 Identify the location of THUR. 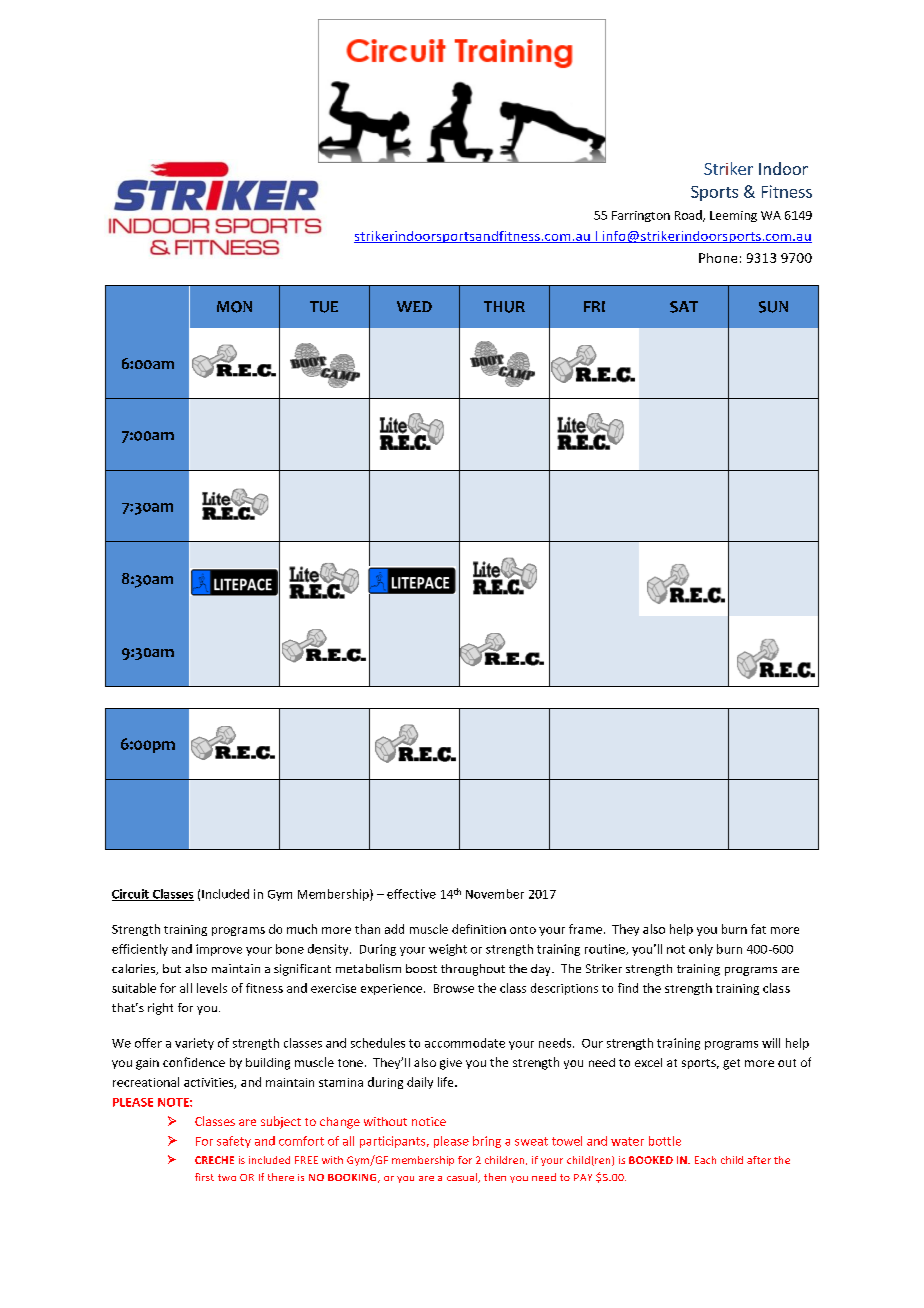
(504, 307).
